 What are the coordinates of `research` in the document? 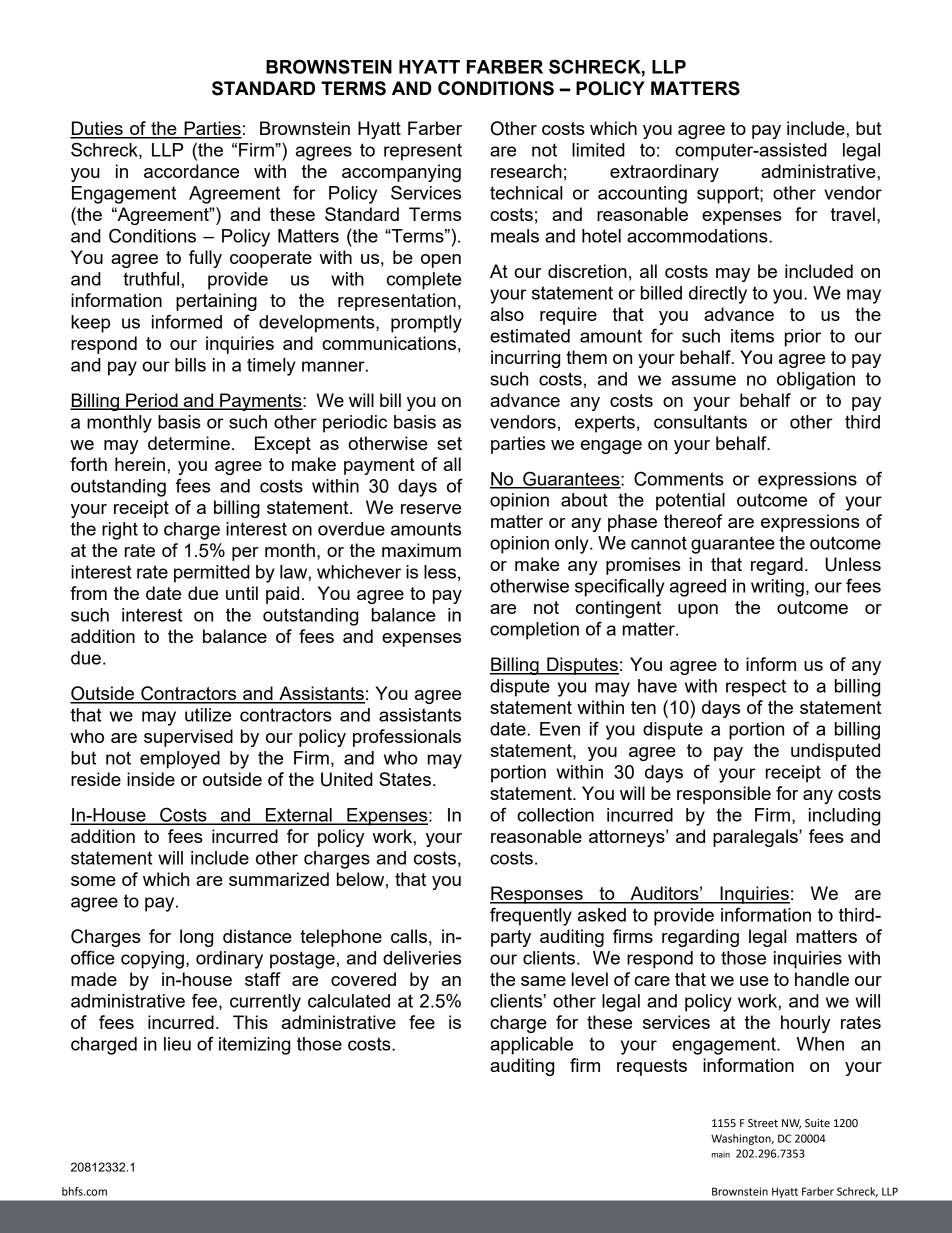 It's located at (526, 171).
